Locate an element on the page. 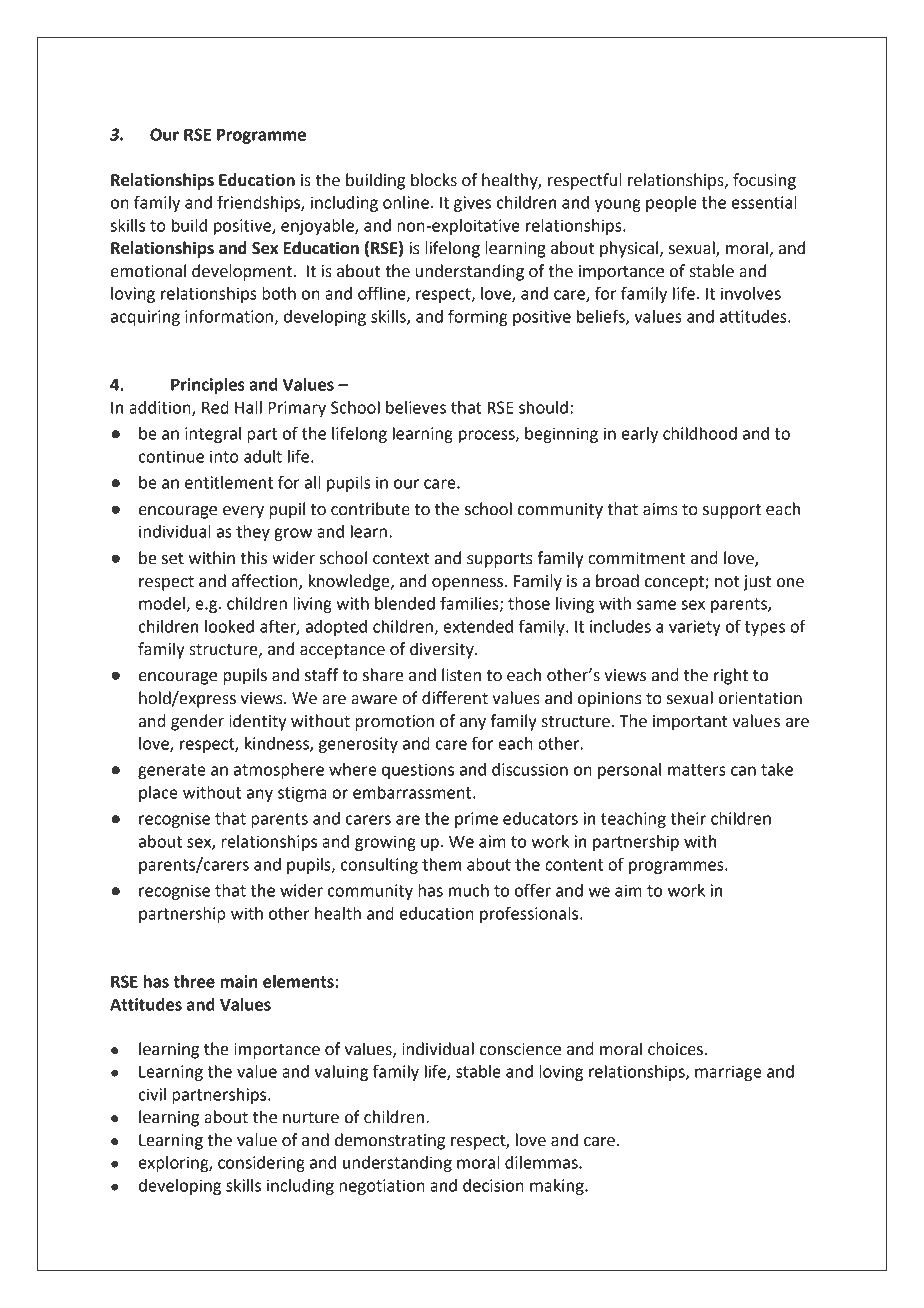 Image resolution: width=924 pixels, height=1308 pixels. openness is located at coordinates (469, 584).
